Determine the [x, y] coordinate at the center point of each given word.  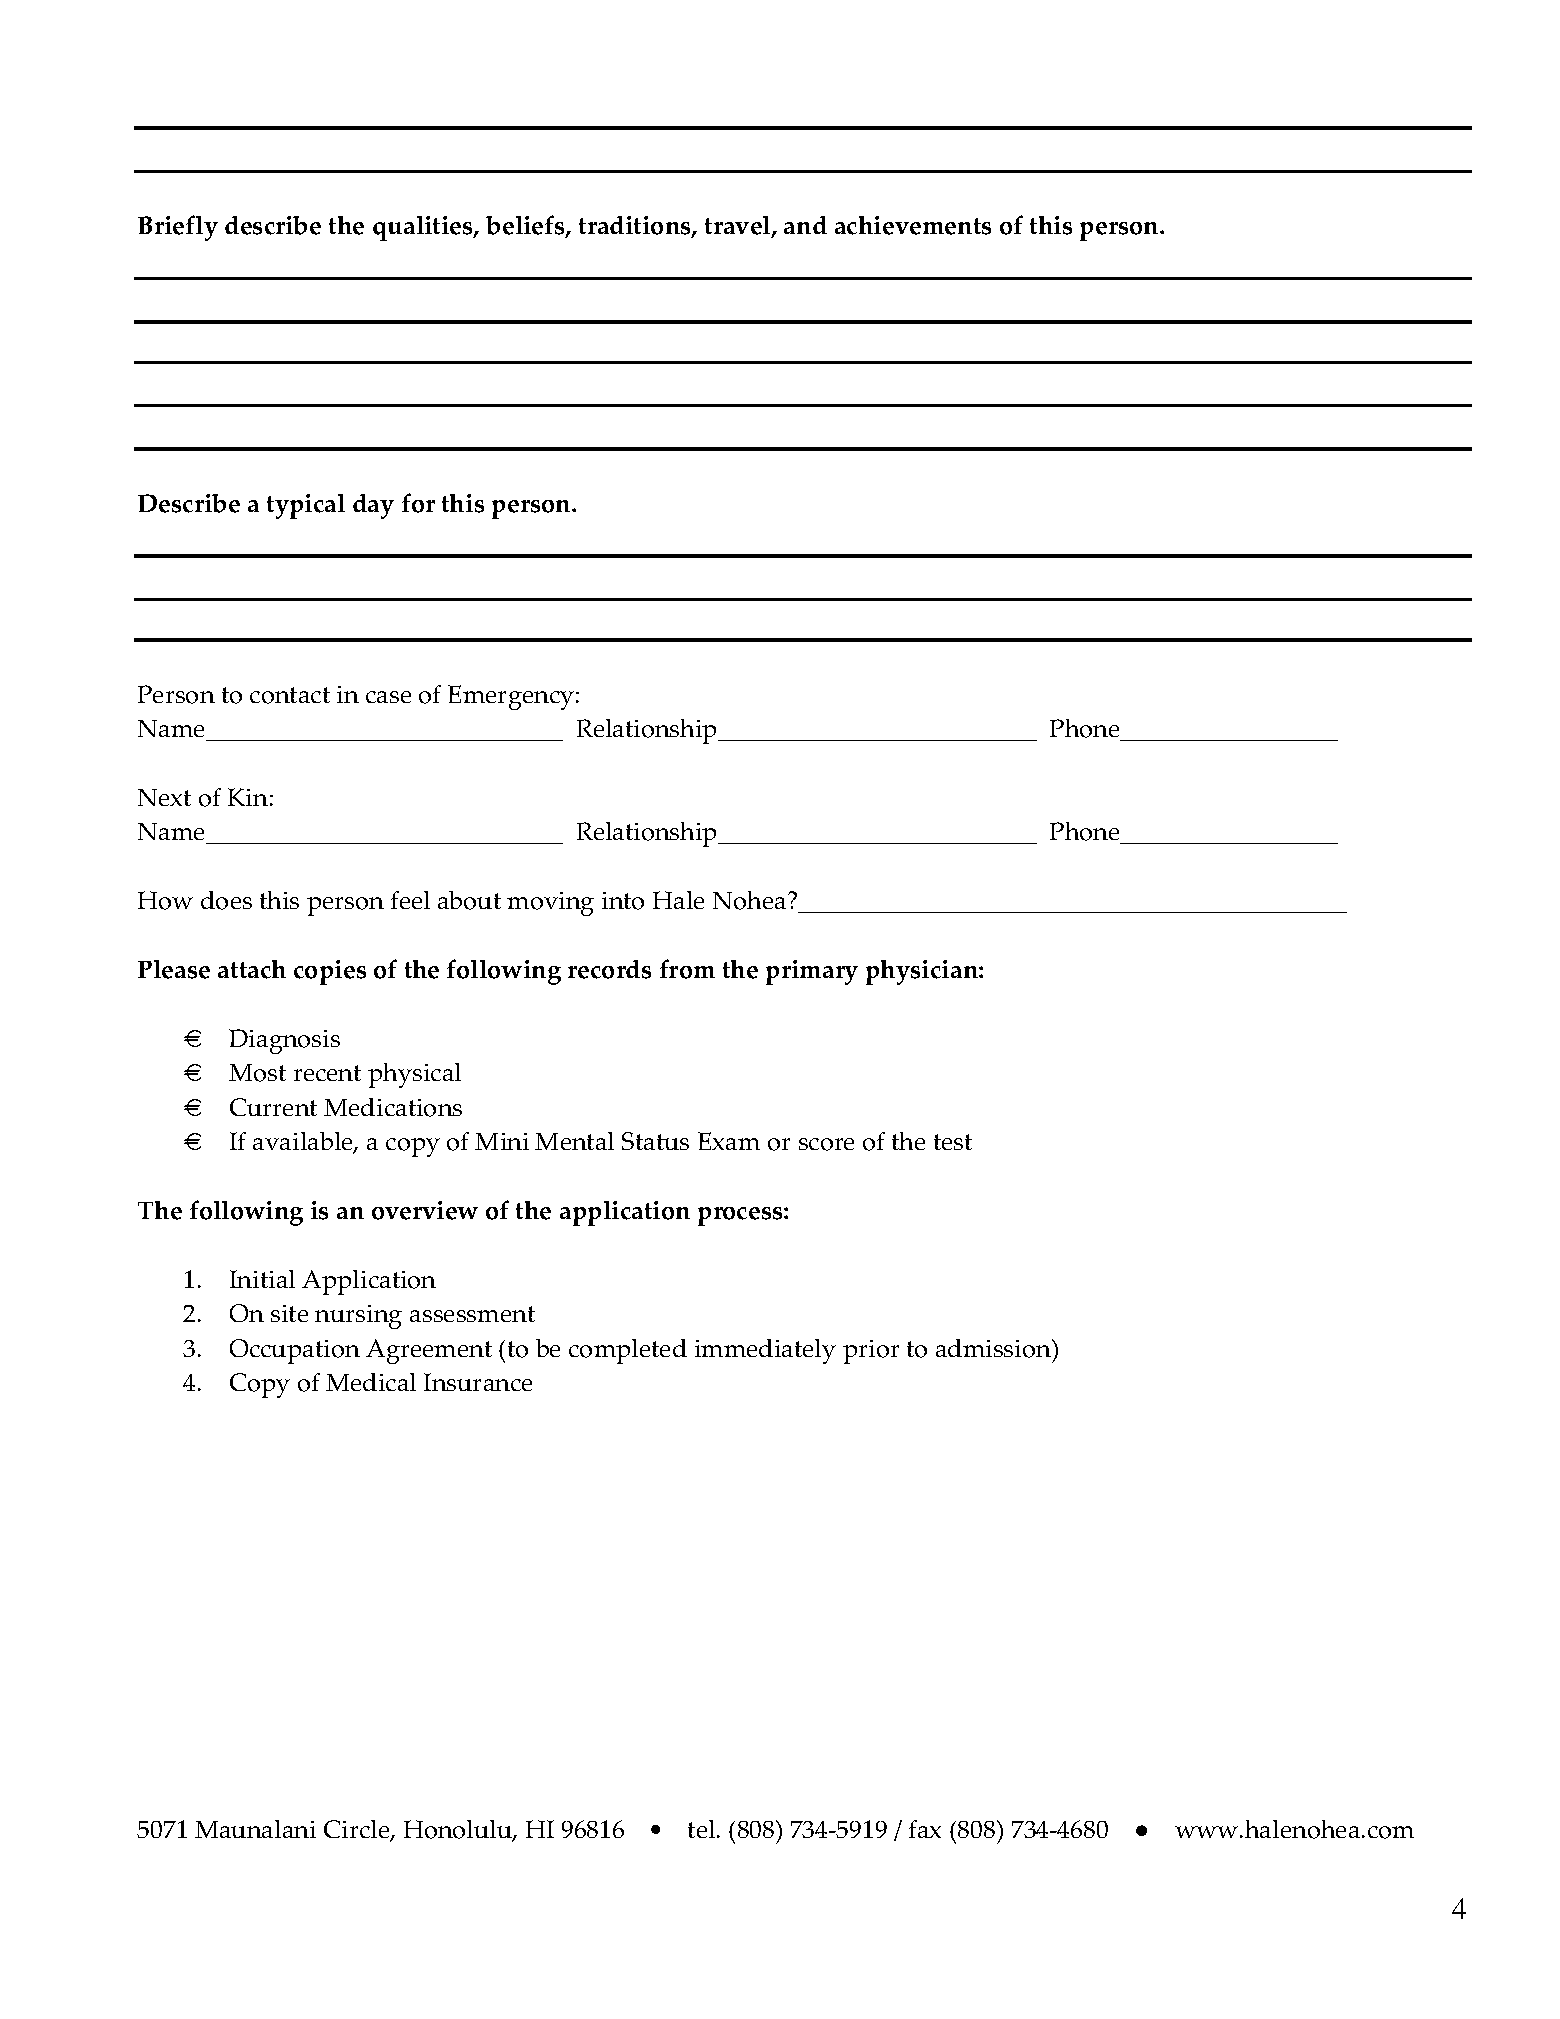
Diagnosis [284, 1041]
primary [812, 972]
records [609, 969]
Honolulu [459, 1830]
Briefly [178, 228]
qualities [424, 228]
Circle [358, 1830]
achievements [913, 225]
